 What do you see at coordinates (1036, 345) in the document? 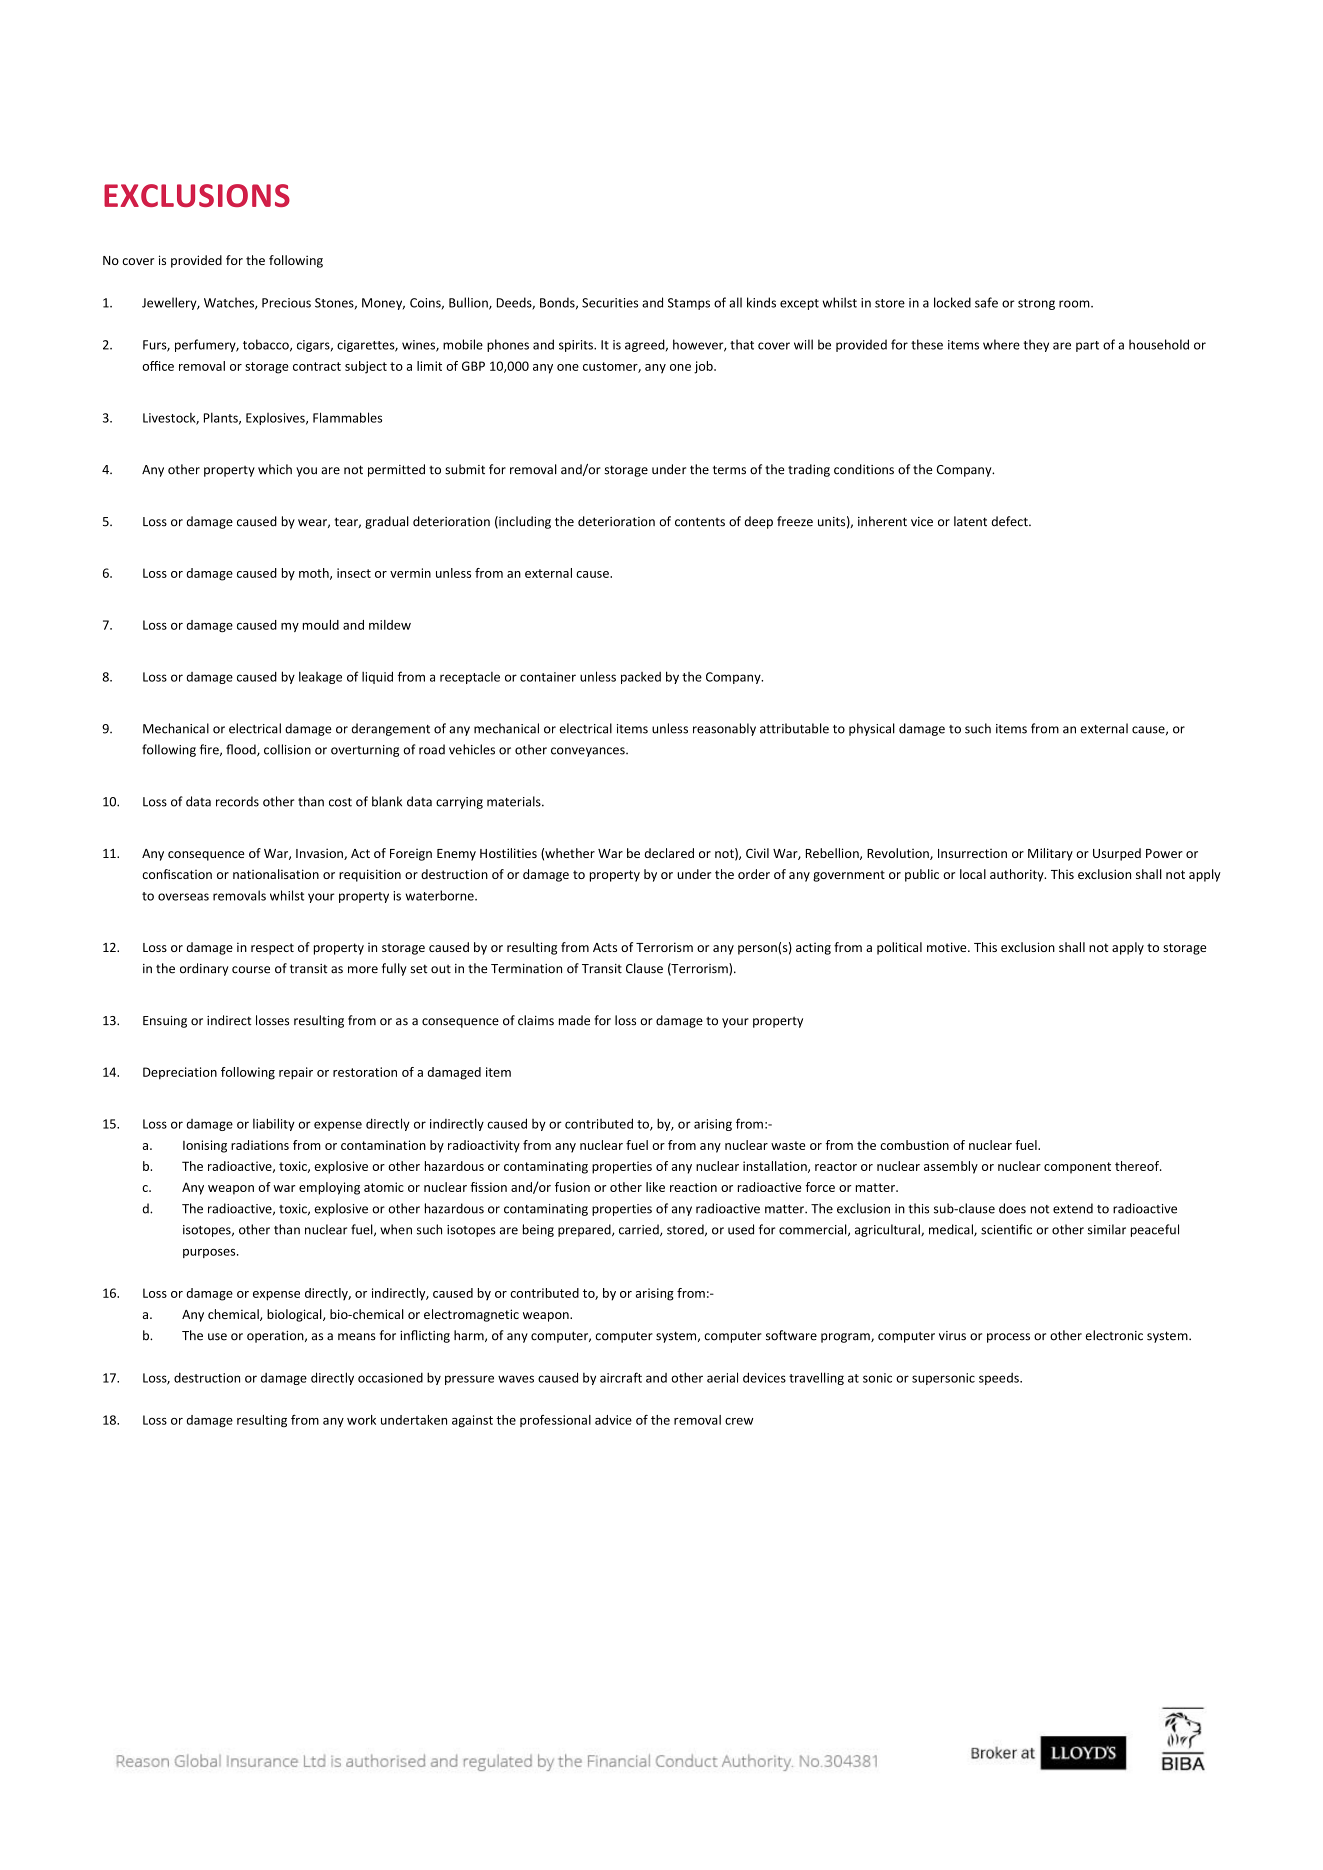
I see `they` at bounding box center [1036, 345].
